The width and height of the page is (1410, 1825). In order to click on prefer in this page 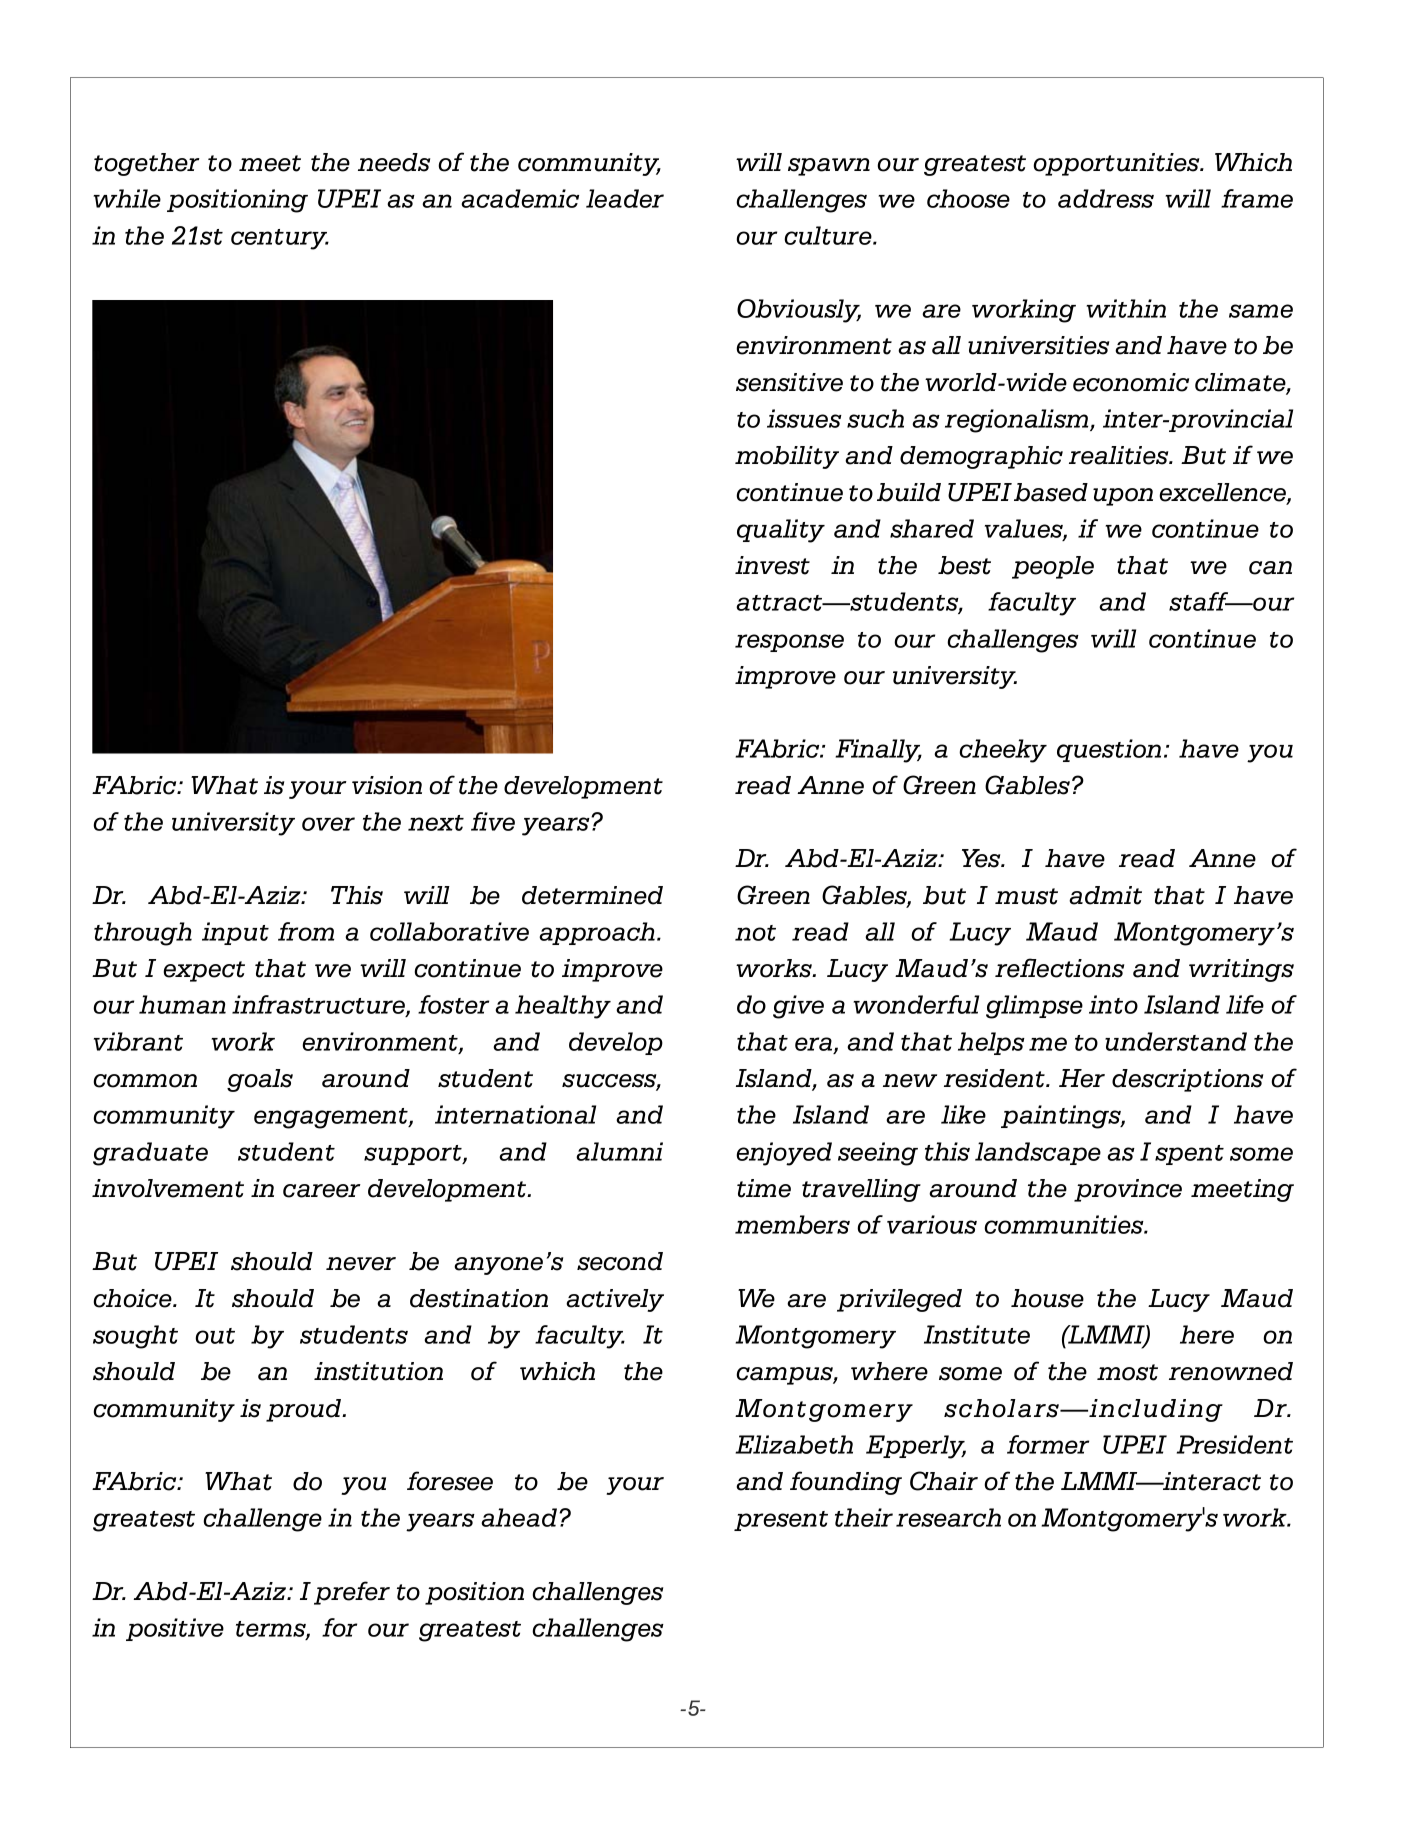, I will do `click(352, 1593)`.
